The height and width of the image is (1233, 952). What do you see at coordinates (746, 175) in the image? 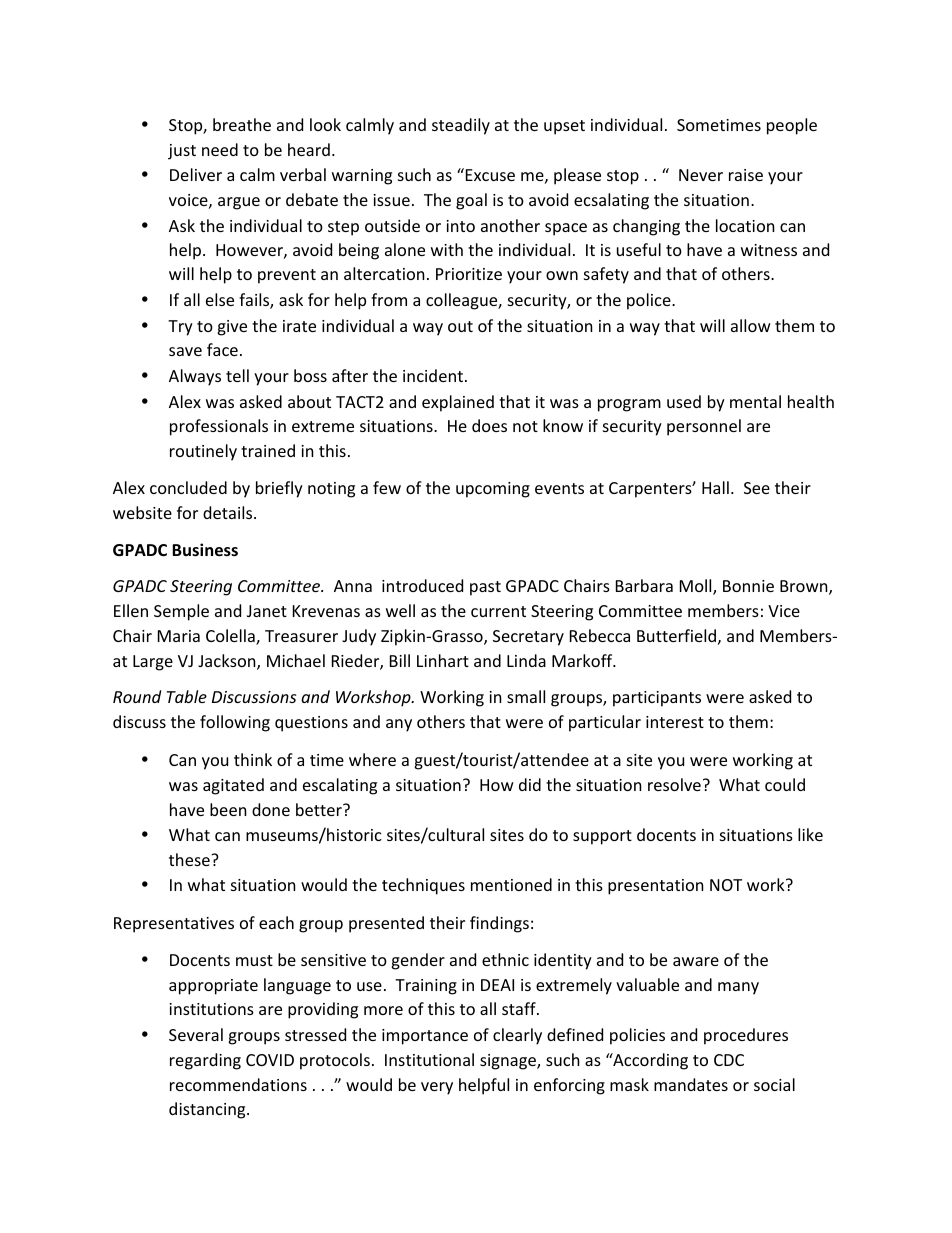
I see `raise` at bounding box center [746, 175].
